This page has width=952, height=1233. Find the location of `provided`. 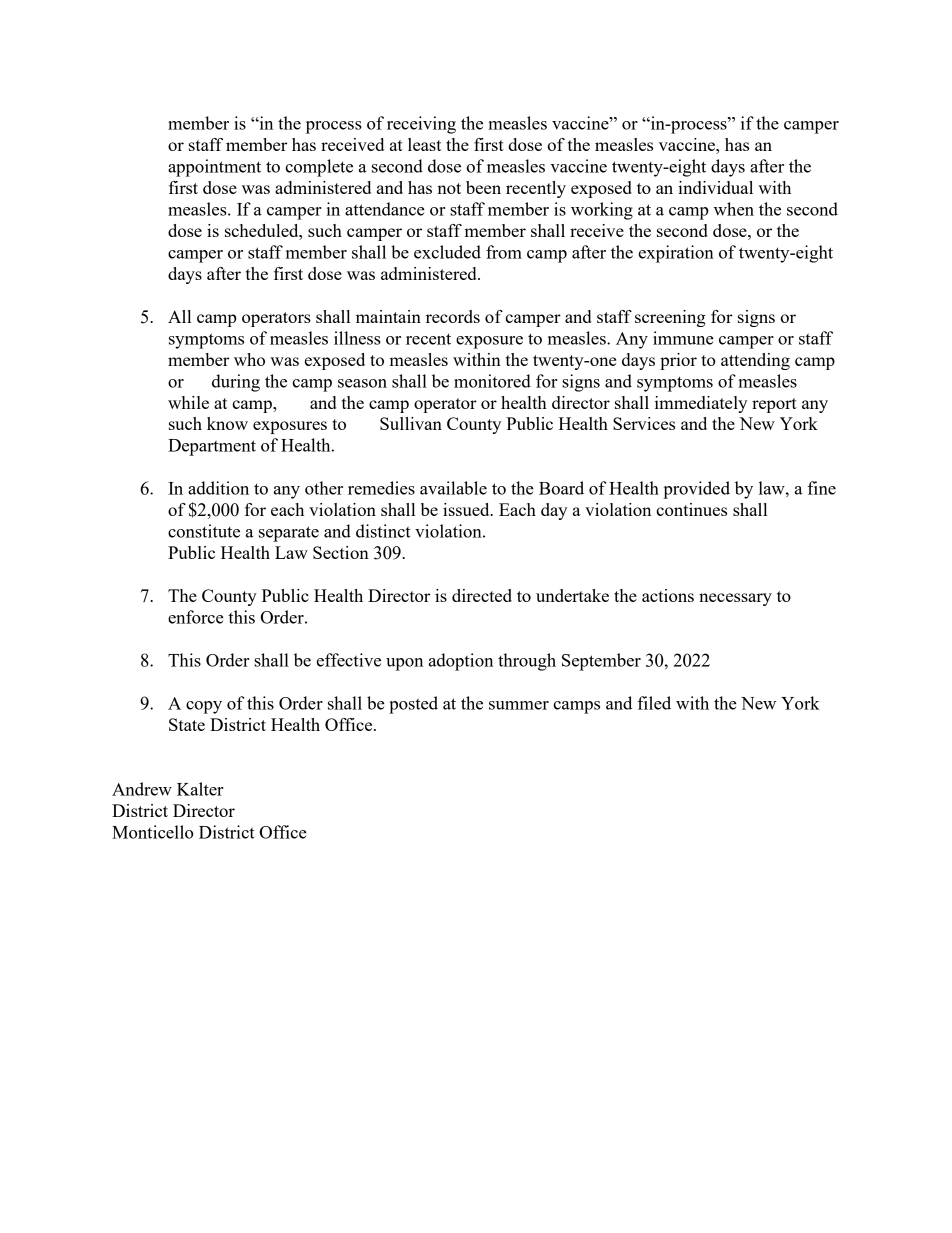

provided is located at coordinates (696, 490).
